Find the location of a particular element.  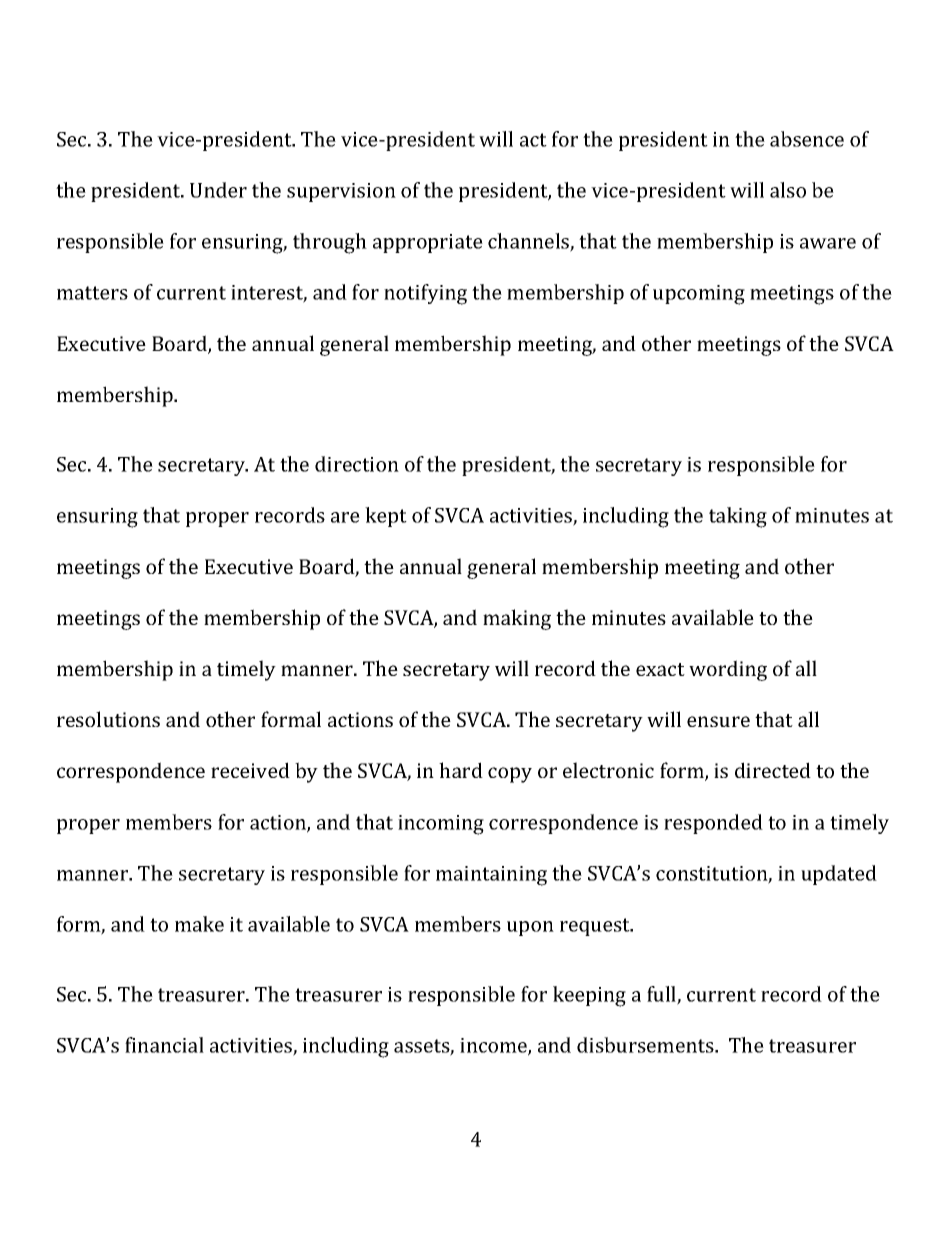

keeping is located at coordinates (589, 996).
